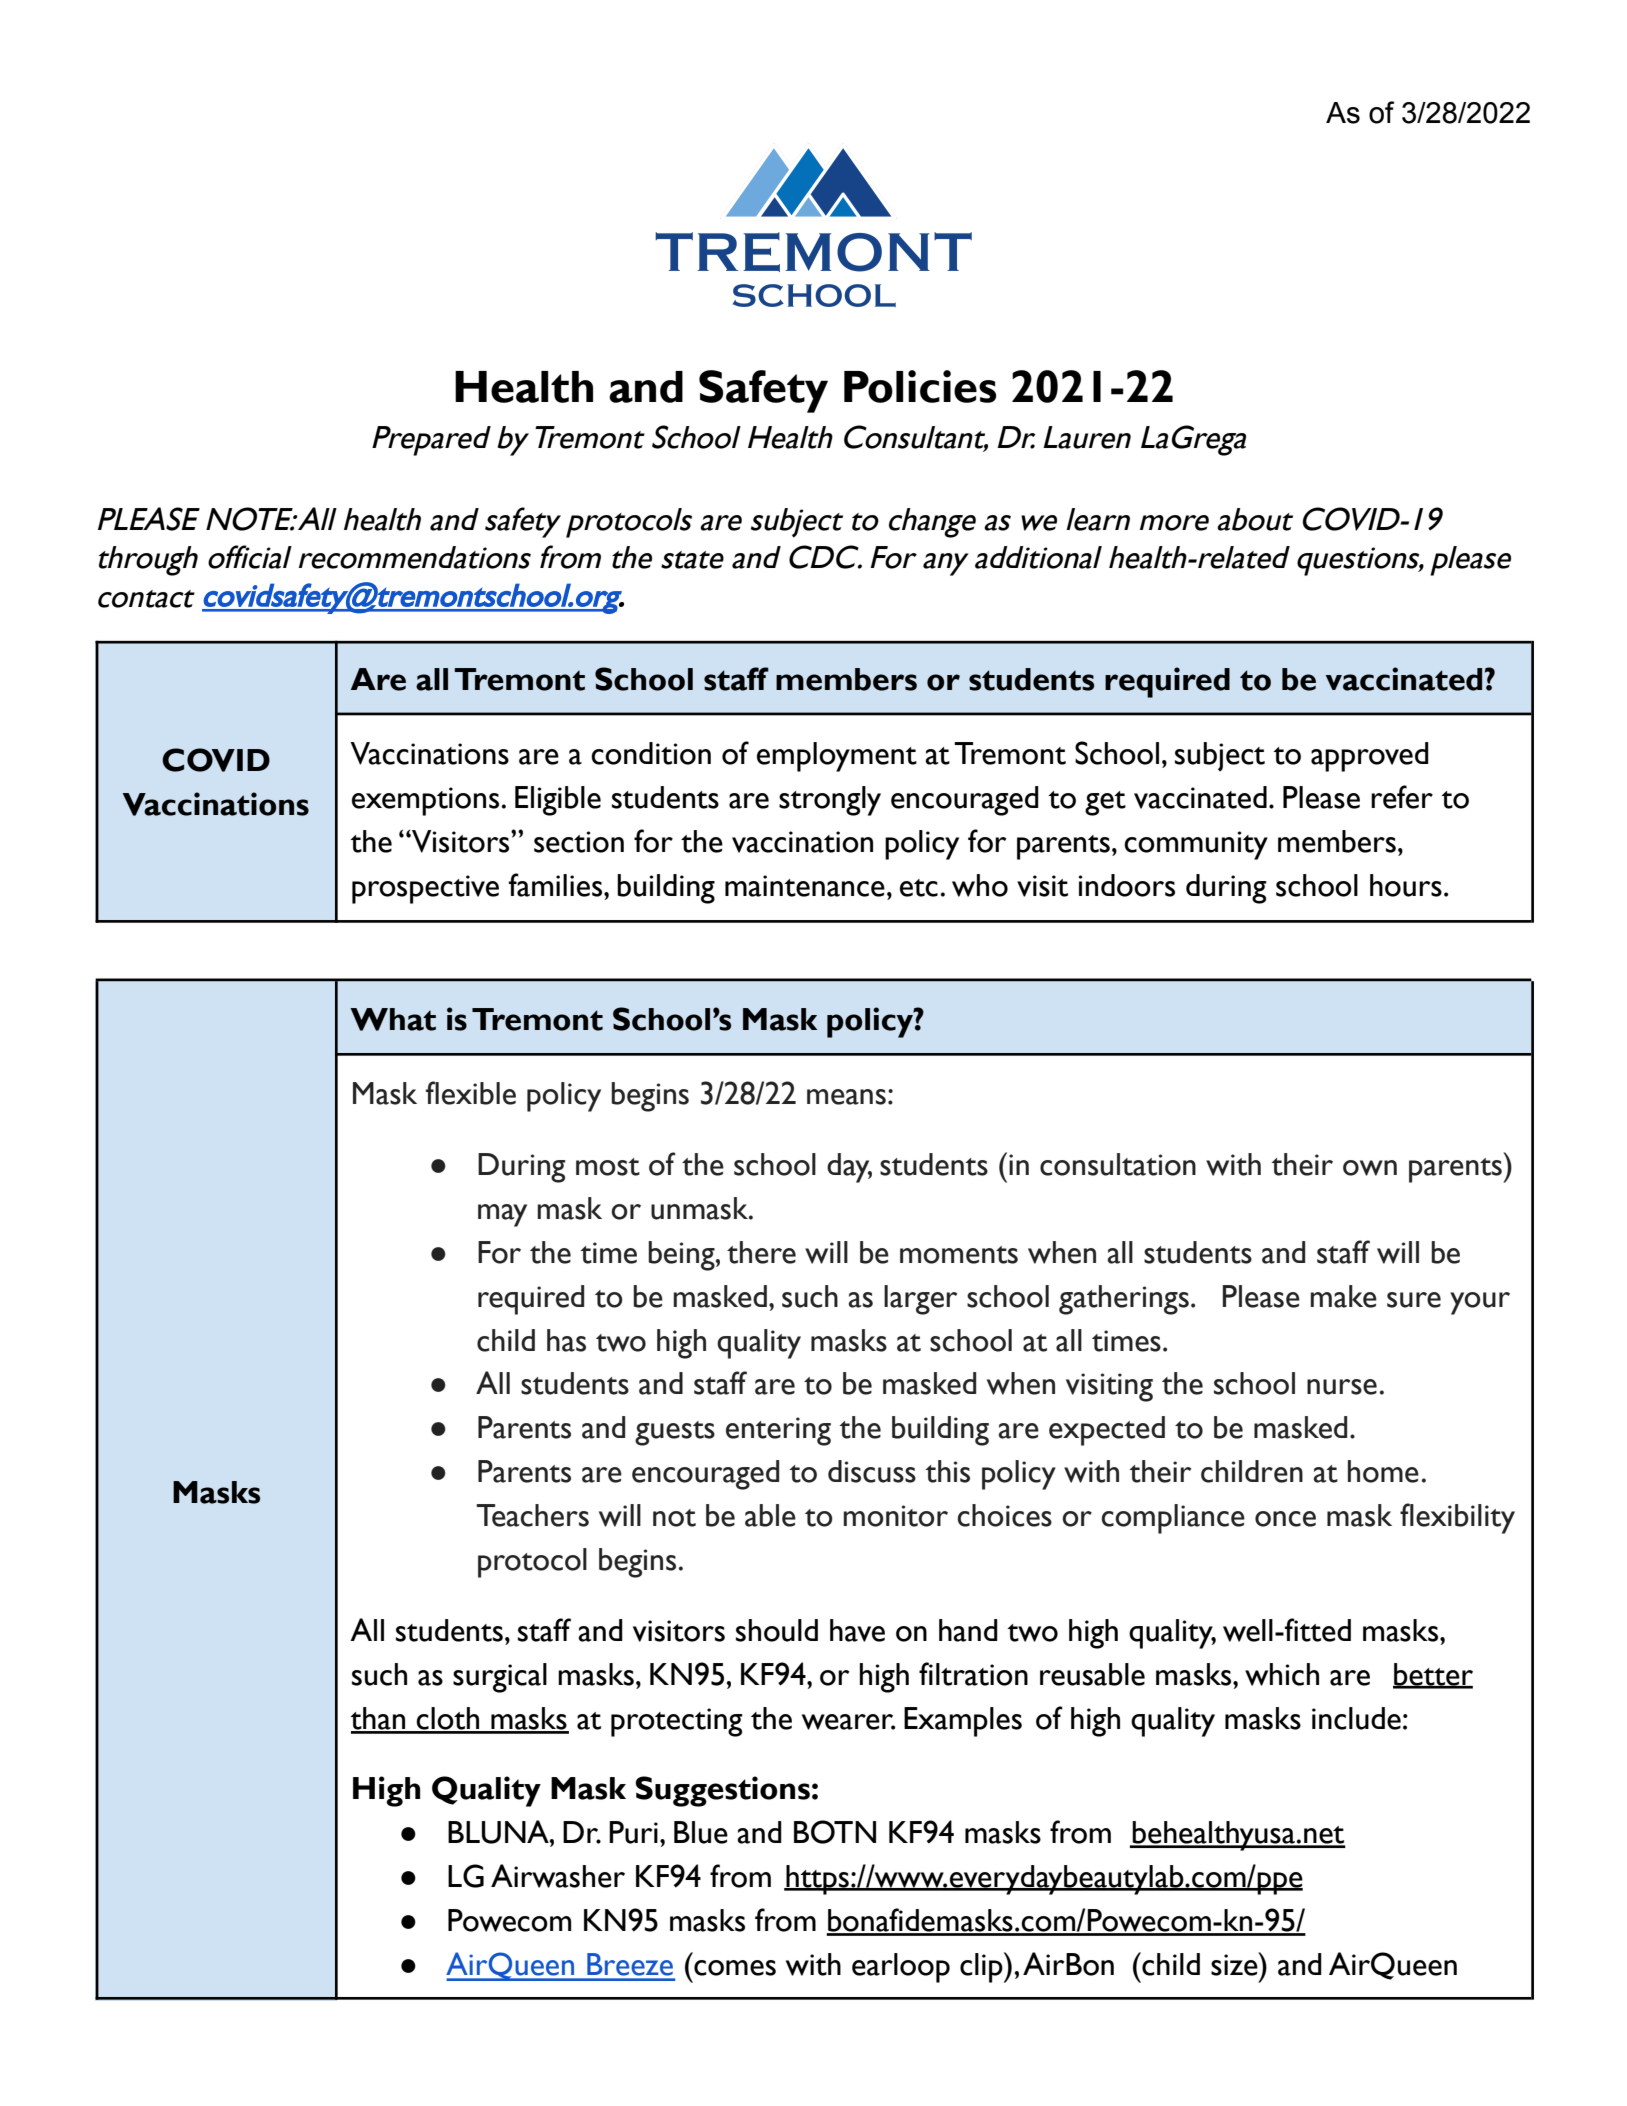 This screenshot has width=1627, height=2106. Describe the element at coordinates (1235, 1964) in the screenshot. I see `size` at that location.
